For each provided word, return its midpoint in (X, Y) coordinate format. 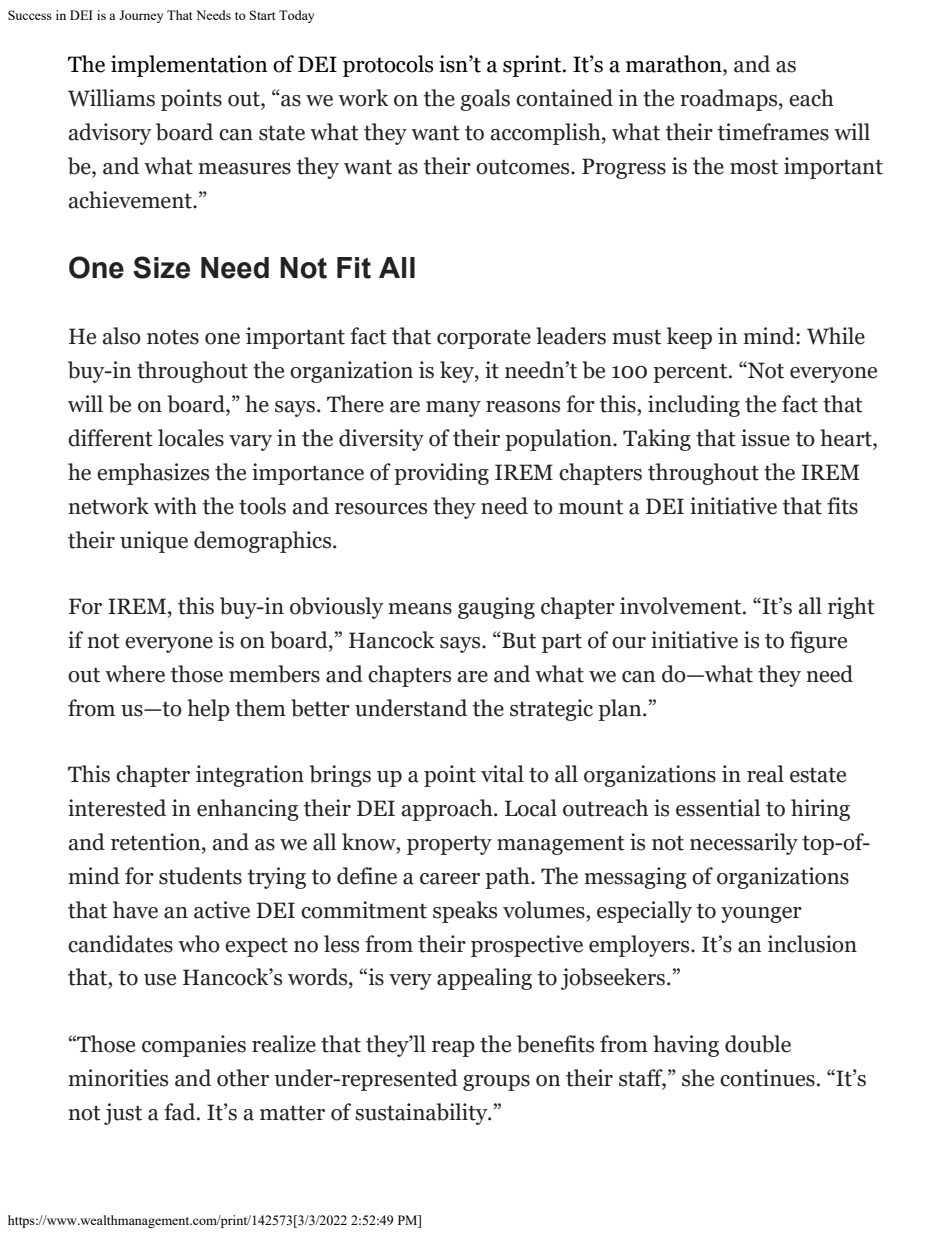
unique (154, 542)
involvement (682, 606)
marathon (675, 64)
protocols (388, 66)
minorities (118, 1078)
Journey (141, 16)
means (420, 609)
